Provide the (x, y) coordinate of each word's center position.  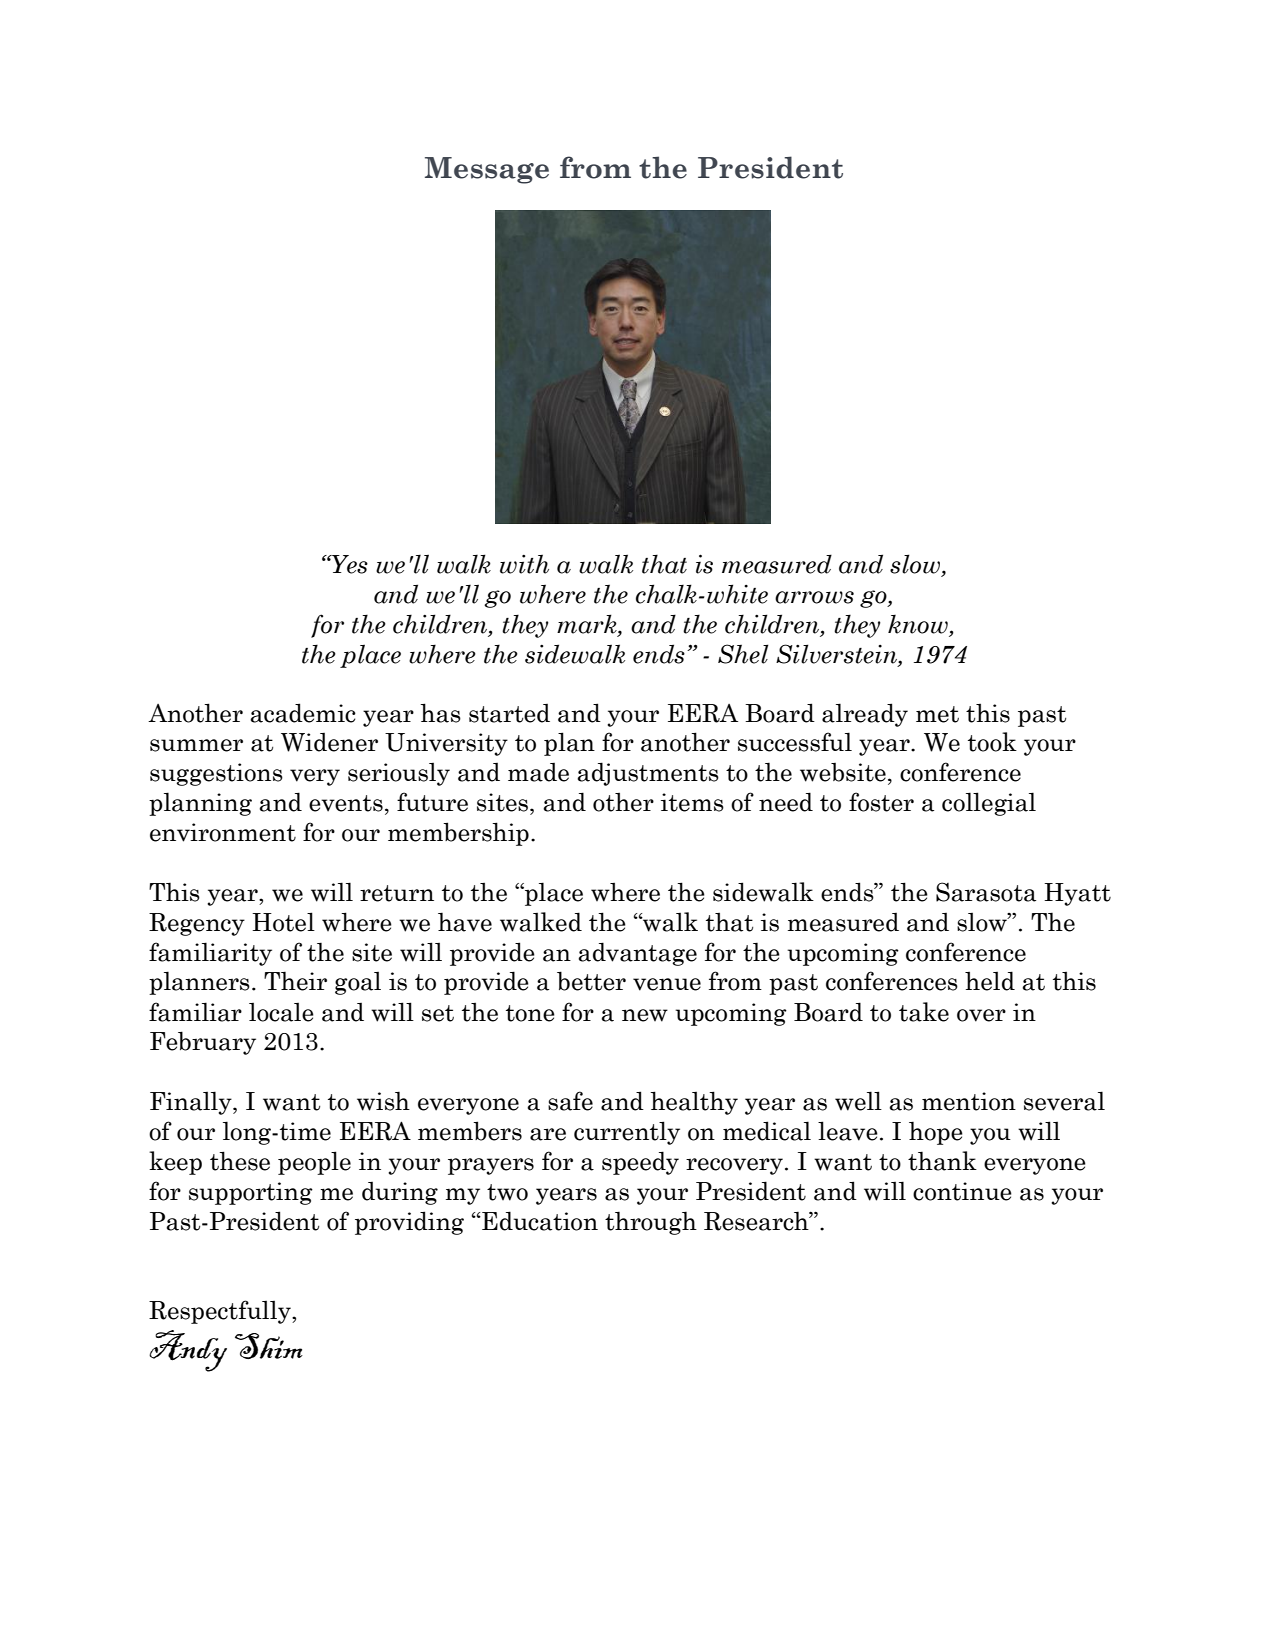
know (919, 625)
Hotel (283, 922)
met (937, 714)
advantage (637, 954)
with (524, 564)
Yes (349, 564)
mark (588, 625)
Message (487, 170)
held (990, 981)
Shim (269, 1346)
